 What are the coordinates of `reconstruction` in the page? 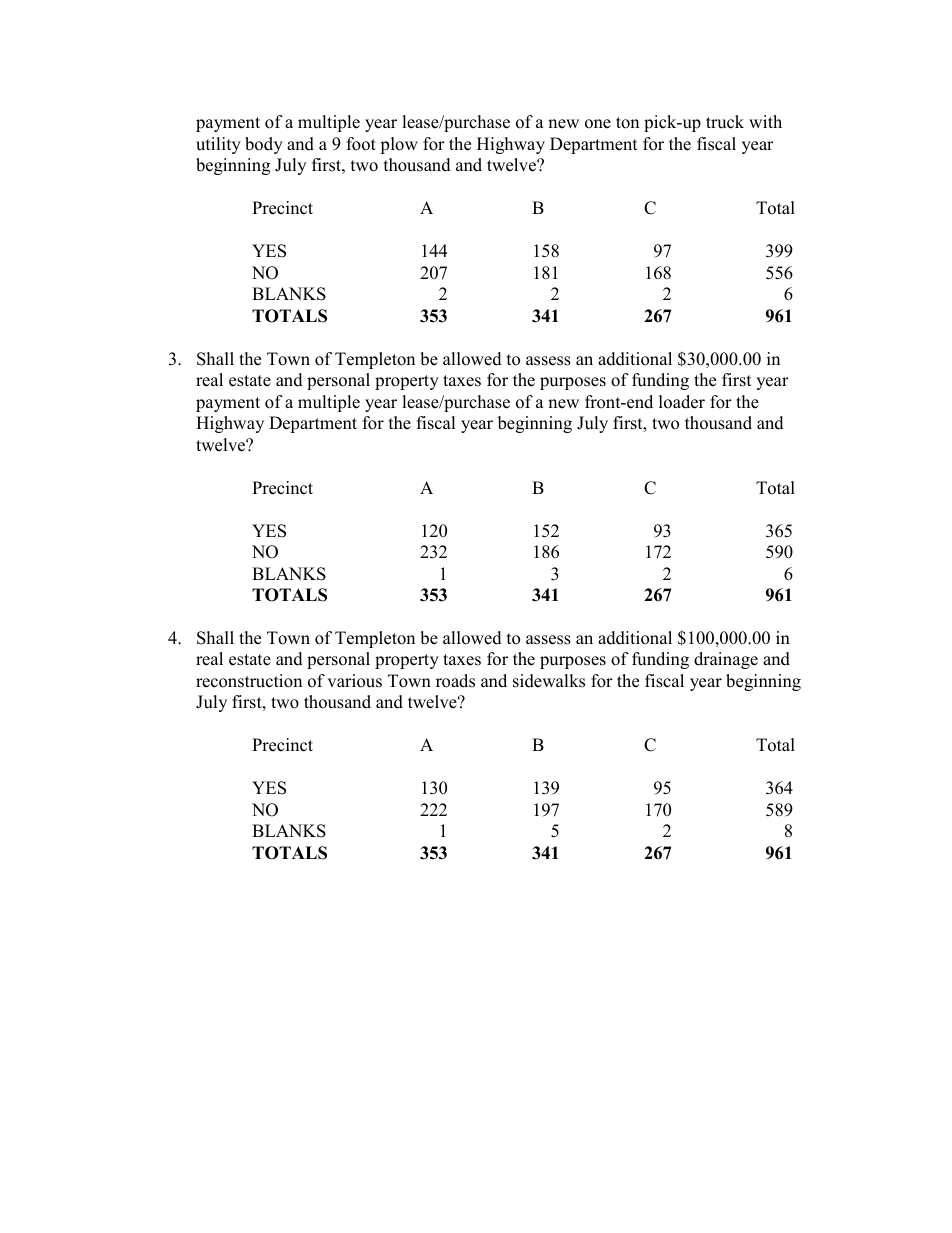 It's located at (249, 681).
